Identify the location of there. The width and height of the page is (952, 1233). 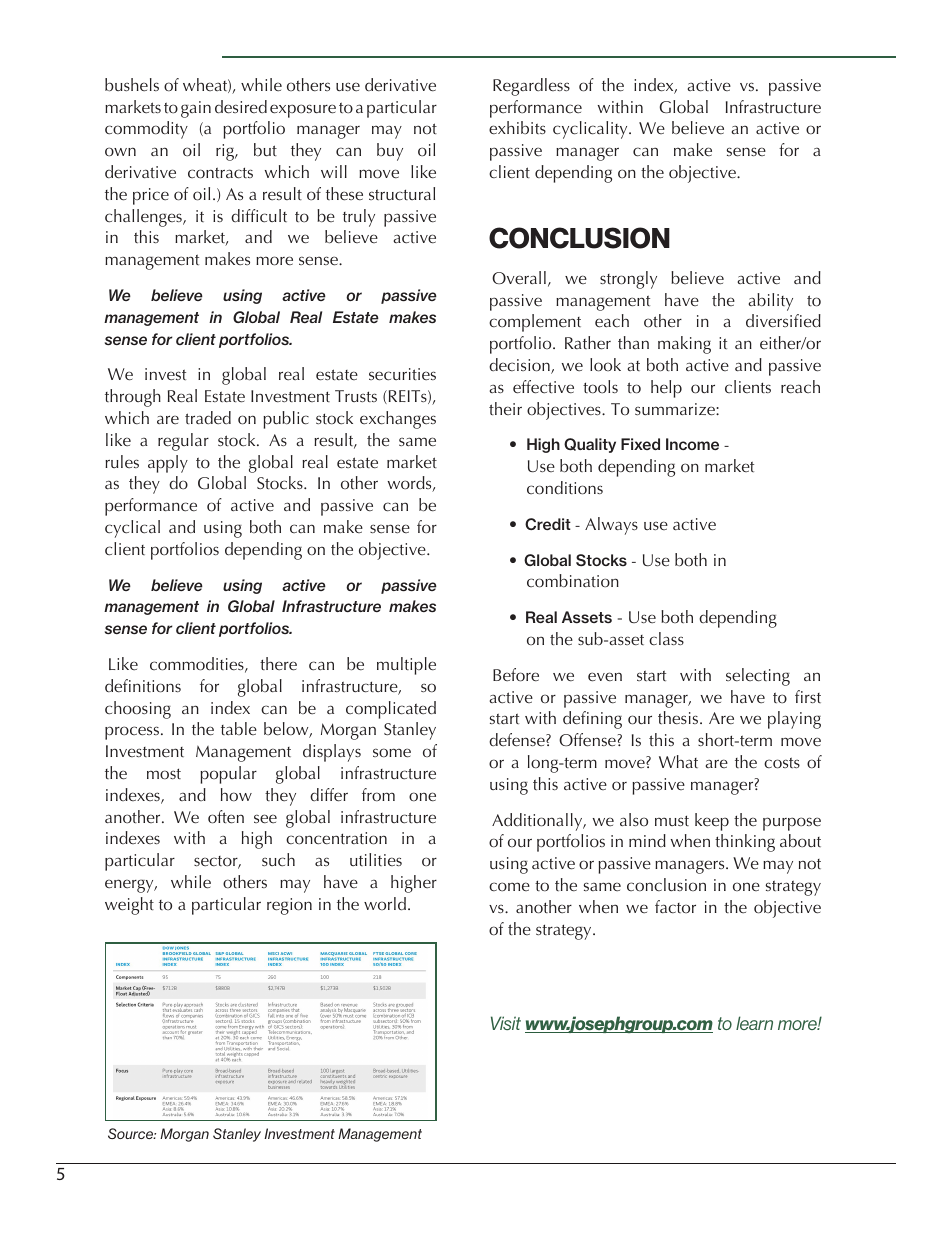
(278, 664).
